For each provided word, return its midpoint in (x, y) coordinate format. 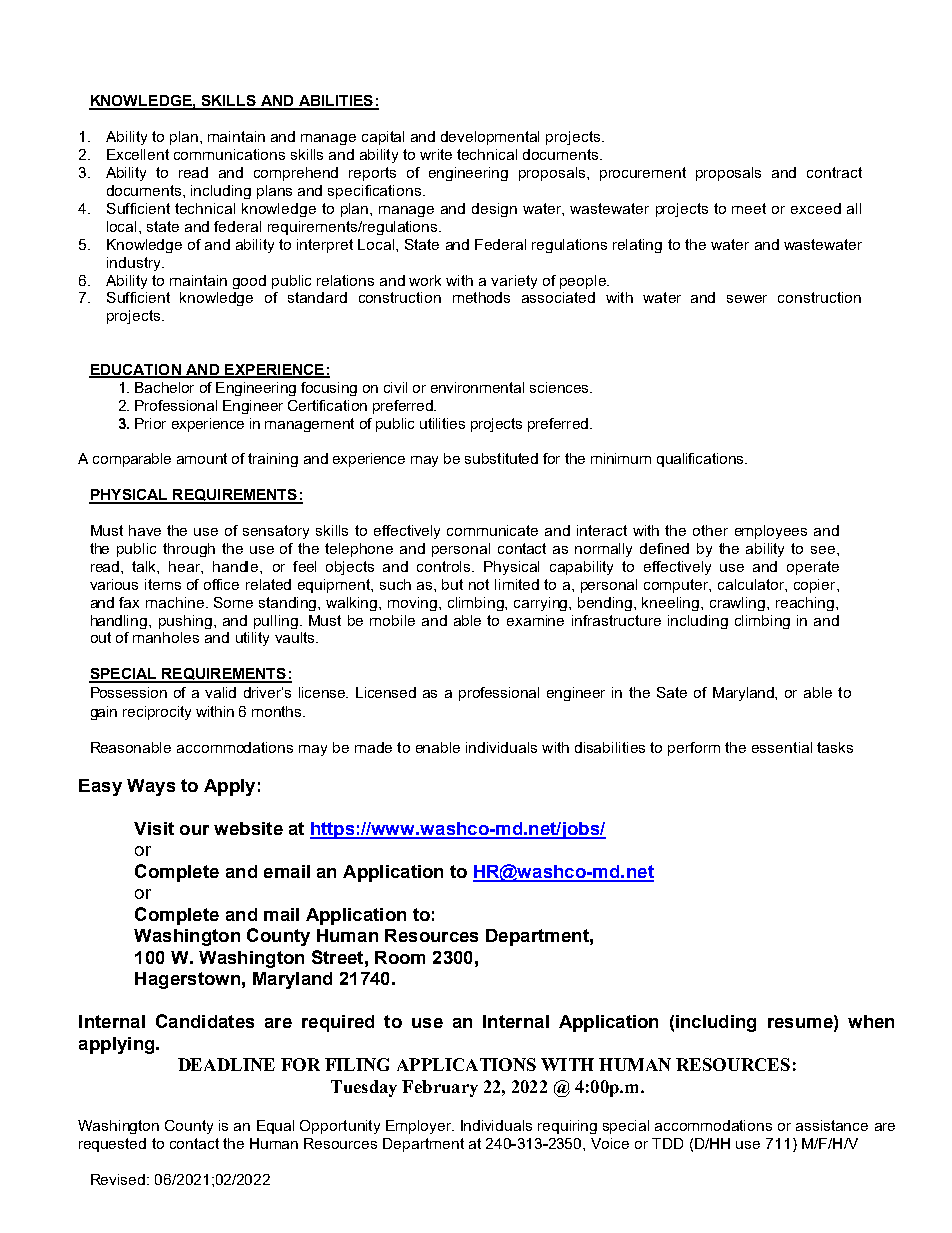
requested (112, 1145)
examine (535, 620)
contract (834, 172)
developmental (490, 138)
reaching (806, 604)
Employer (419, 1127)
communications (229, 154)
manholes (166, 637)
